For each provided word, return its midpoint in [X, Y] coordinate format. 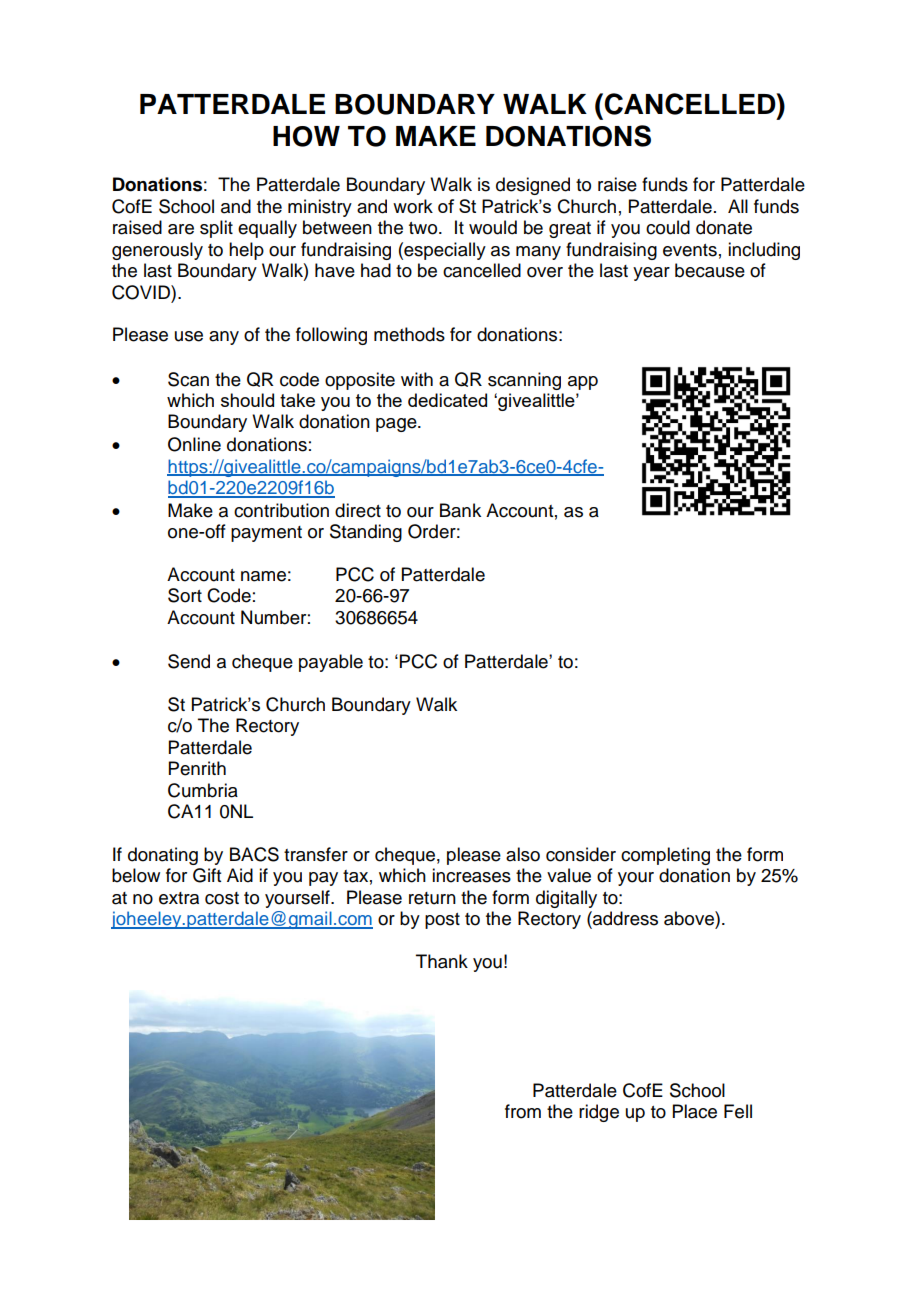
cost [222, 898]
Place [695, 1111]
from [523, 1111]
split [216, 229]
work [413, 206]
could [668, 227]
